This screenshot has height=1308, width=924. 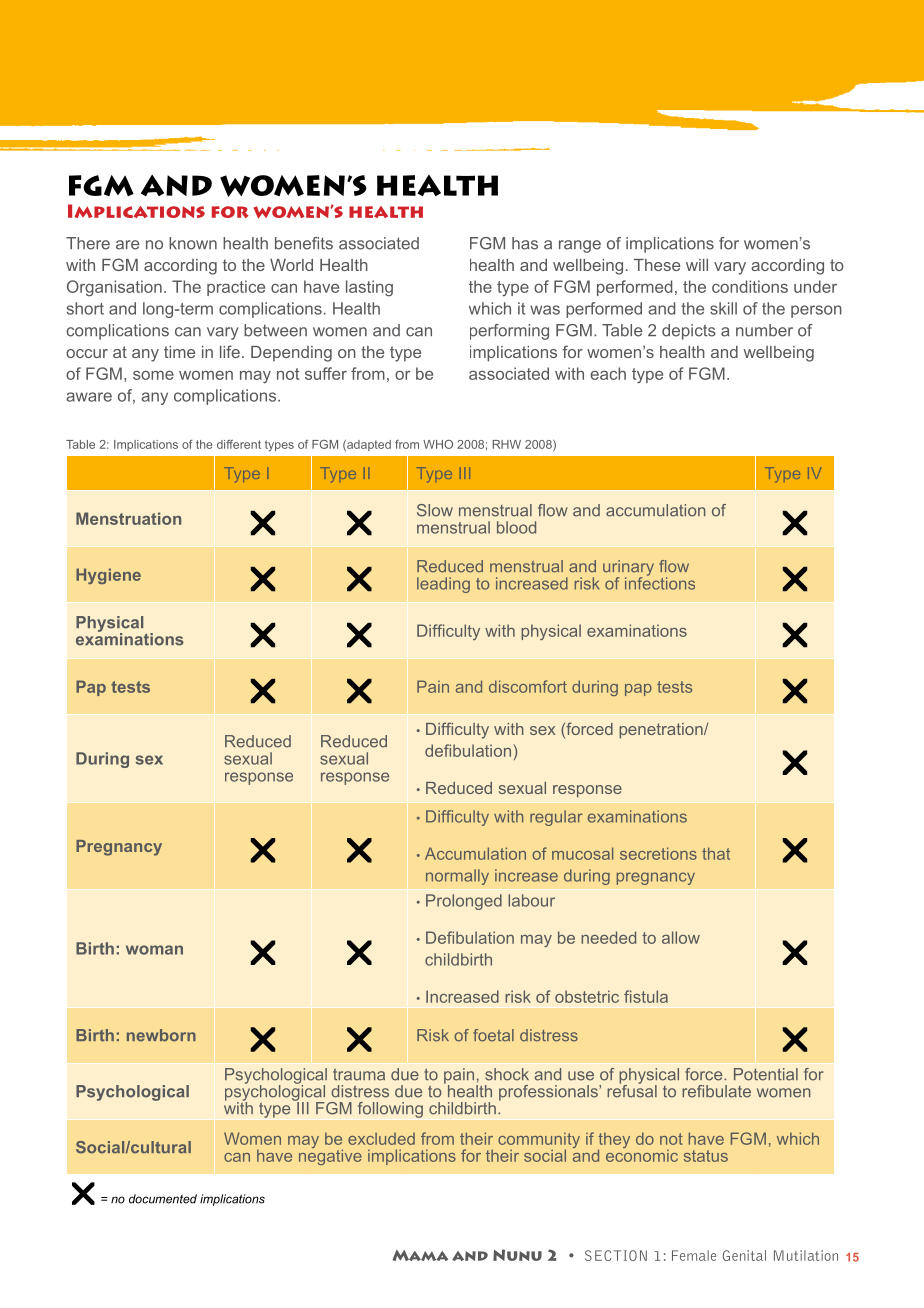 What do you see at coordinates (744, 1255) in the screenshot?
I see `Genital` at bounding box center [744, 1255].
